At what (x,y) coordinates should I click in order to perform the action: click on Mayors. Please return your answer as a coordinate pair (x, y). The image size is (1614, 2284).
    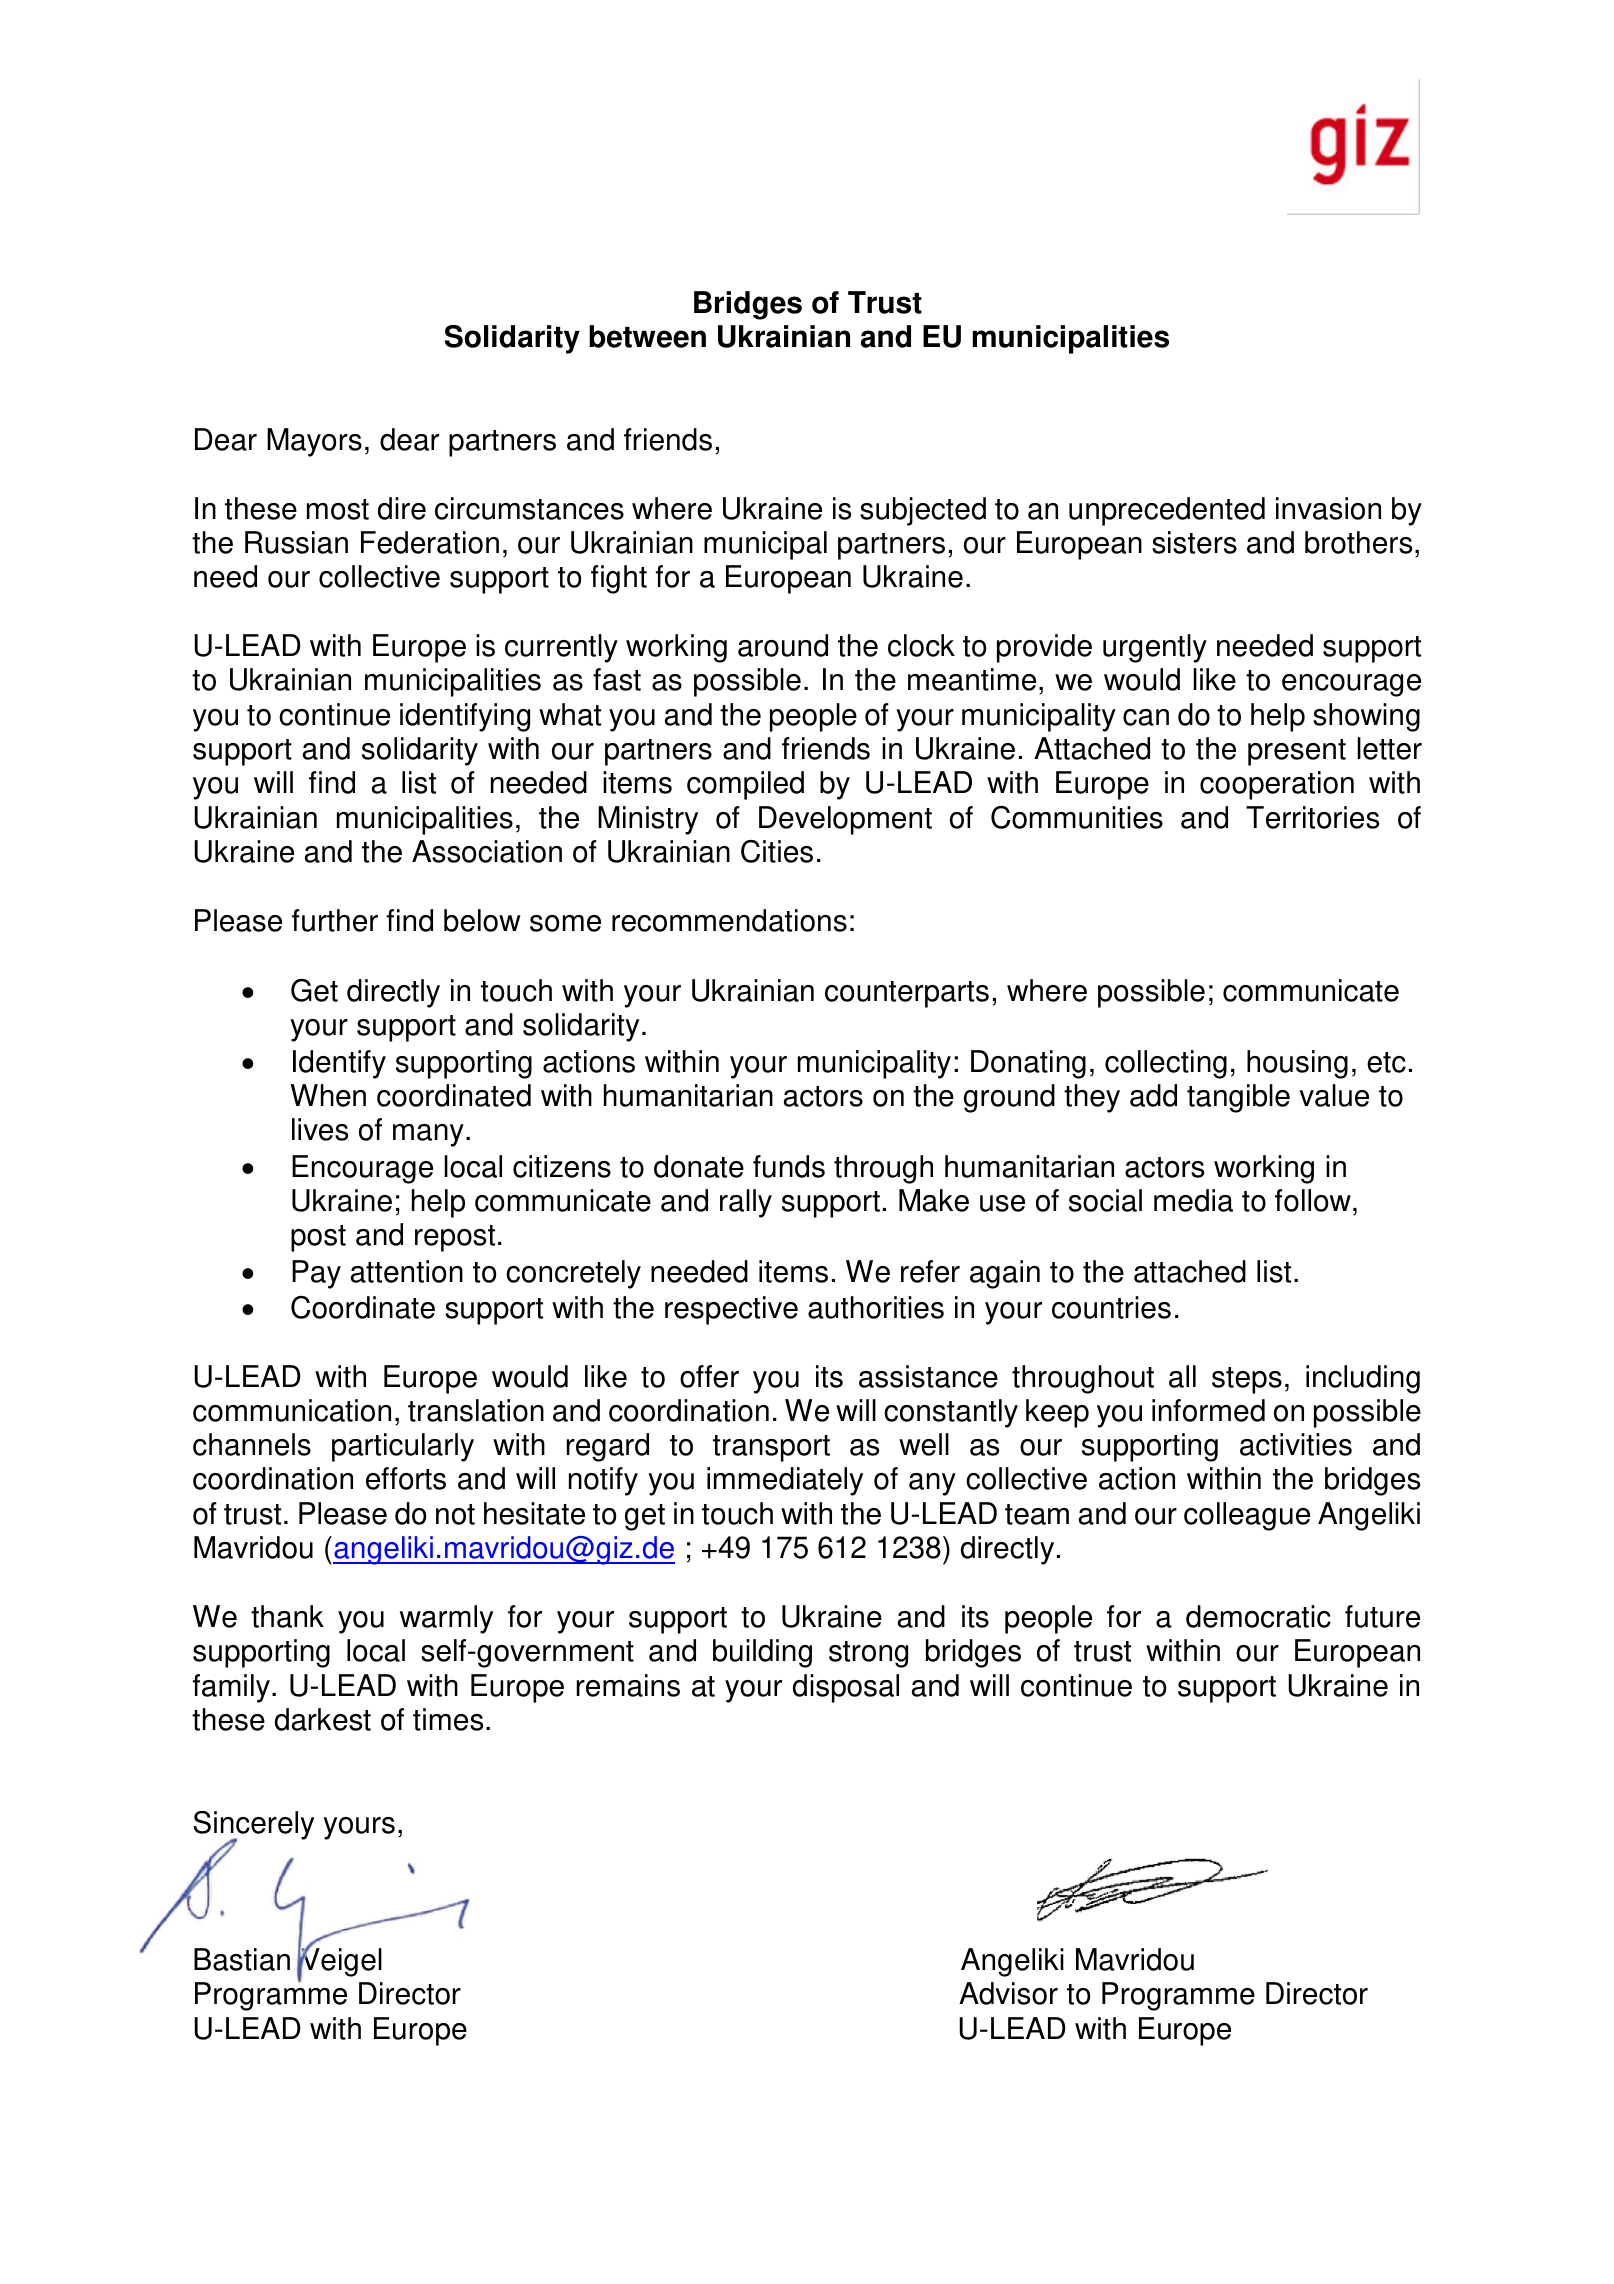
    Looking at the image, I should click on (314, 442).
